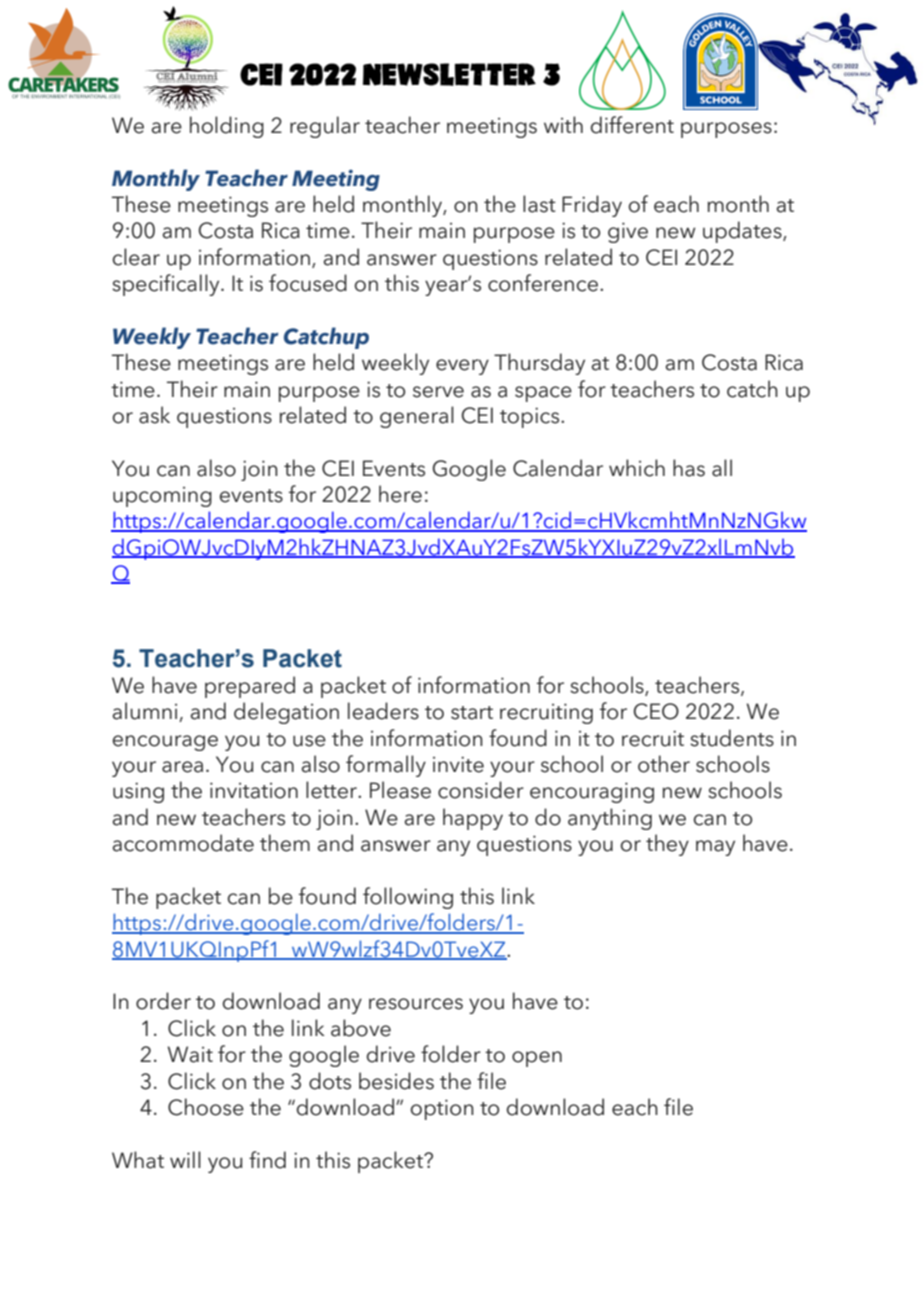 This image has width=924, height=1307. I want to click on different, so click(632, 125).
